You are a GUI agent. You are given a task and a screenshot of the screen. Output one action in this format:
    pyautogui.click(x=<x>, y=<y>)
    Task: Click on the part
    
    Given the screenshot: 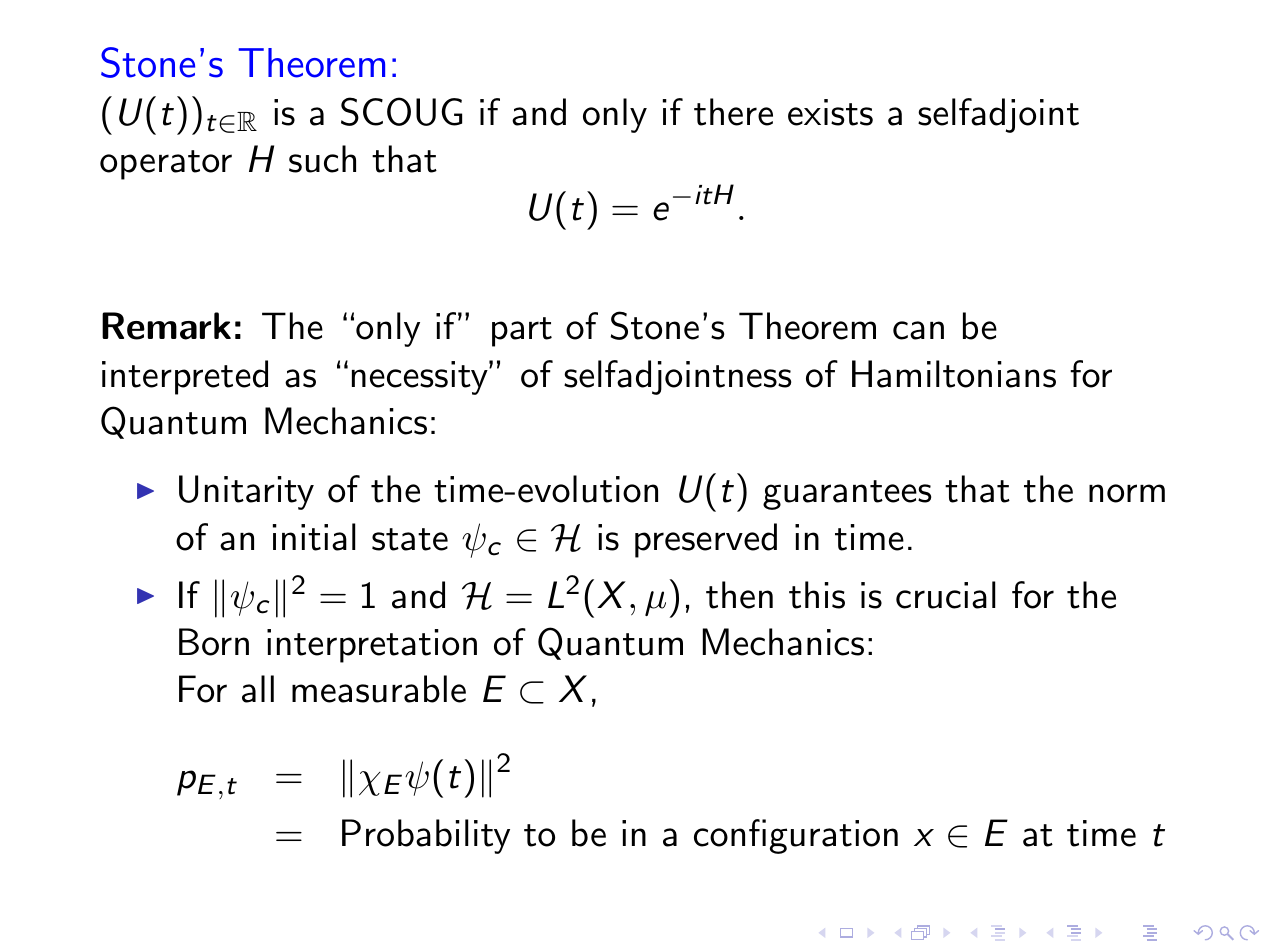 What is the action you would take?
    pyautogui.click(x=522, y=332)
